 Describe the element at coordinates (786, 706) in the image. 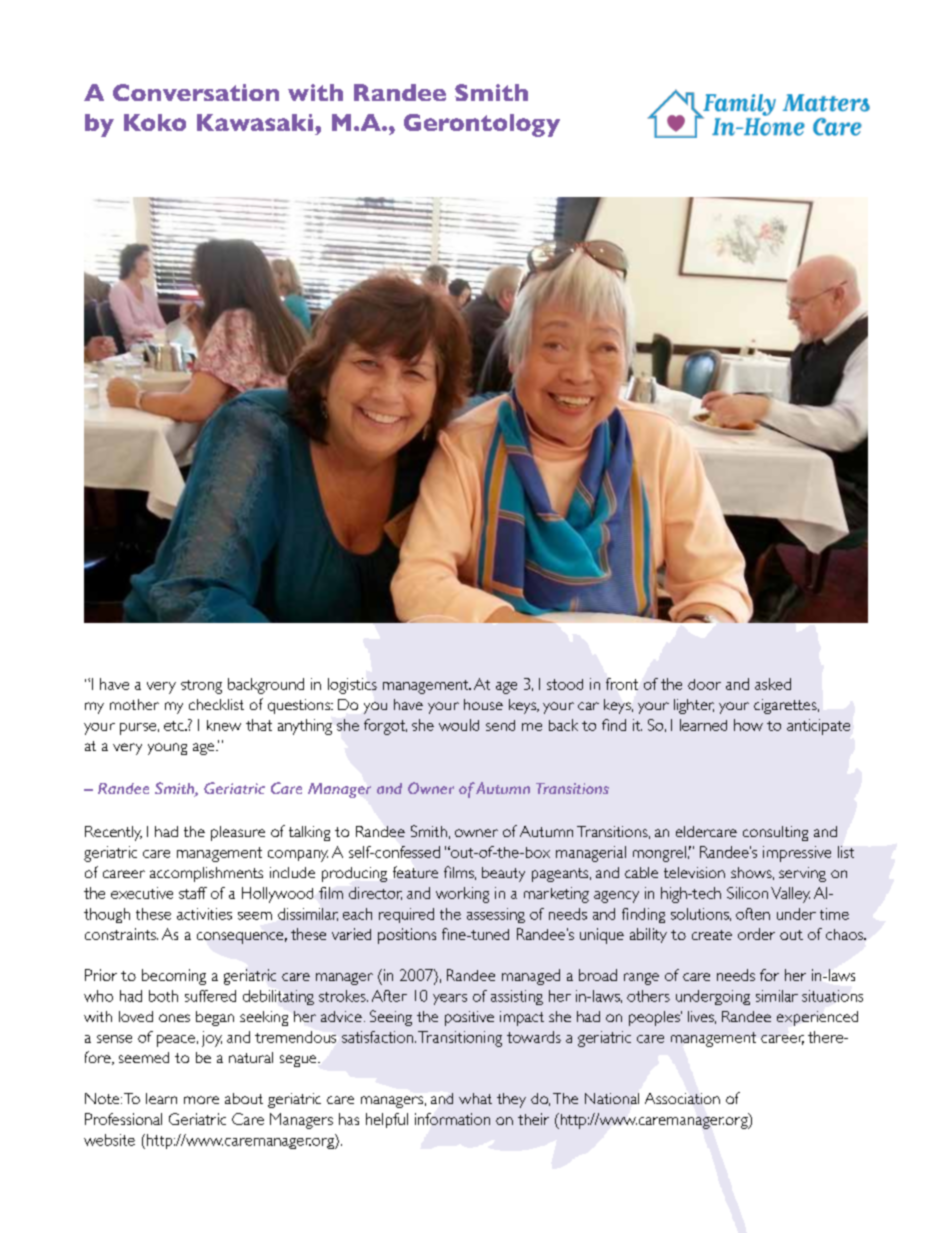

I see `cigarettes` at that location.
